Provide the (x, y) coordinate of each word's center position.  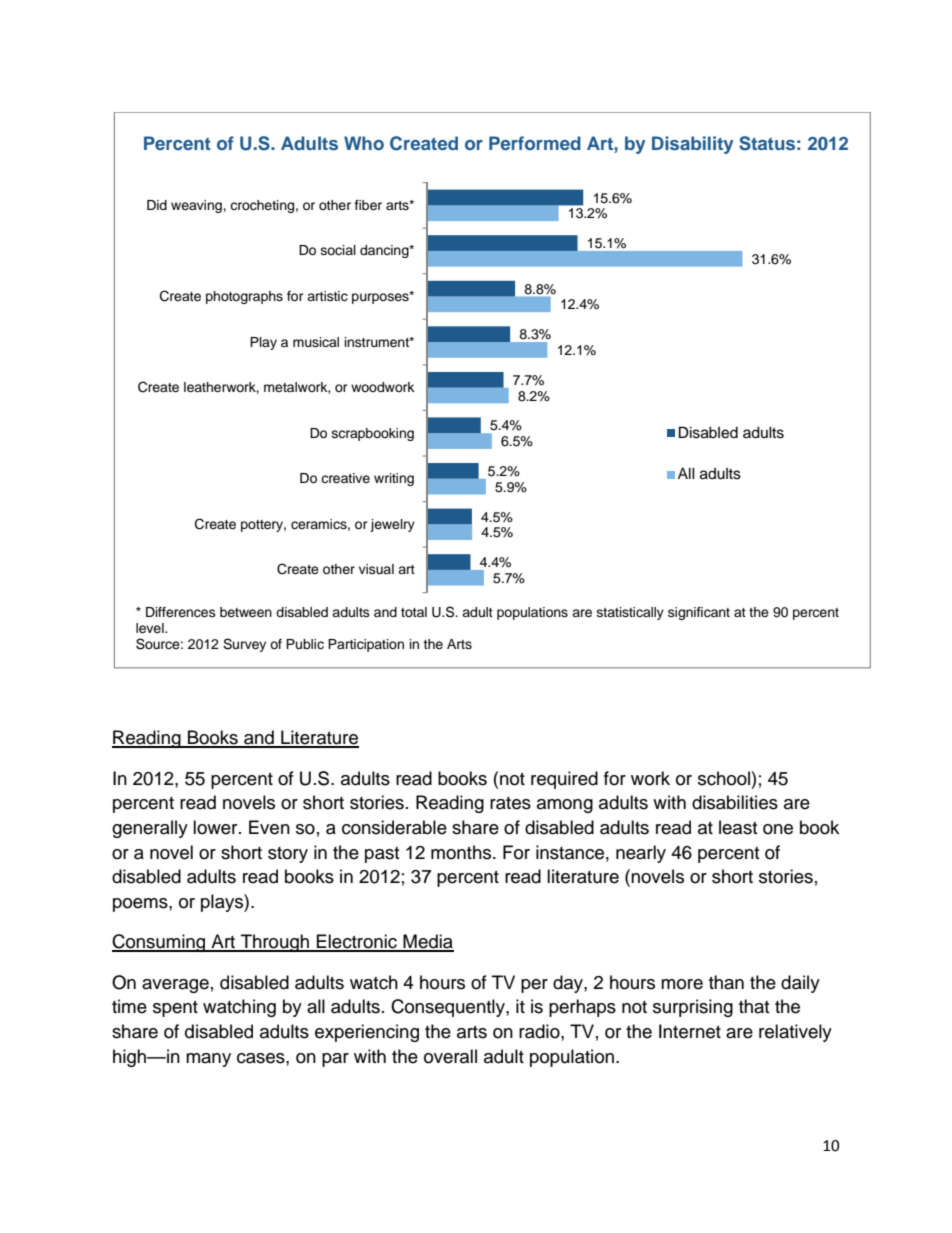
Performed (535, 143)
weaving (197, 206)
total (414, 612)
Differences (181, 612)
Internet (690, 1031)
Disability (693, 145)
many (208, 1060)
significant (699, 613)
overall (450, 1056)
